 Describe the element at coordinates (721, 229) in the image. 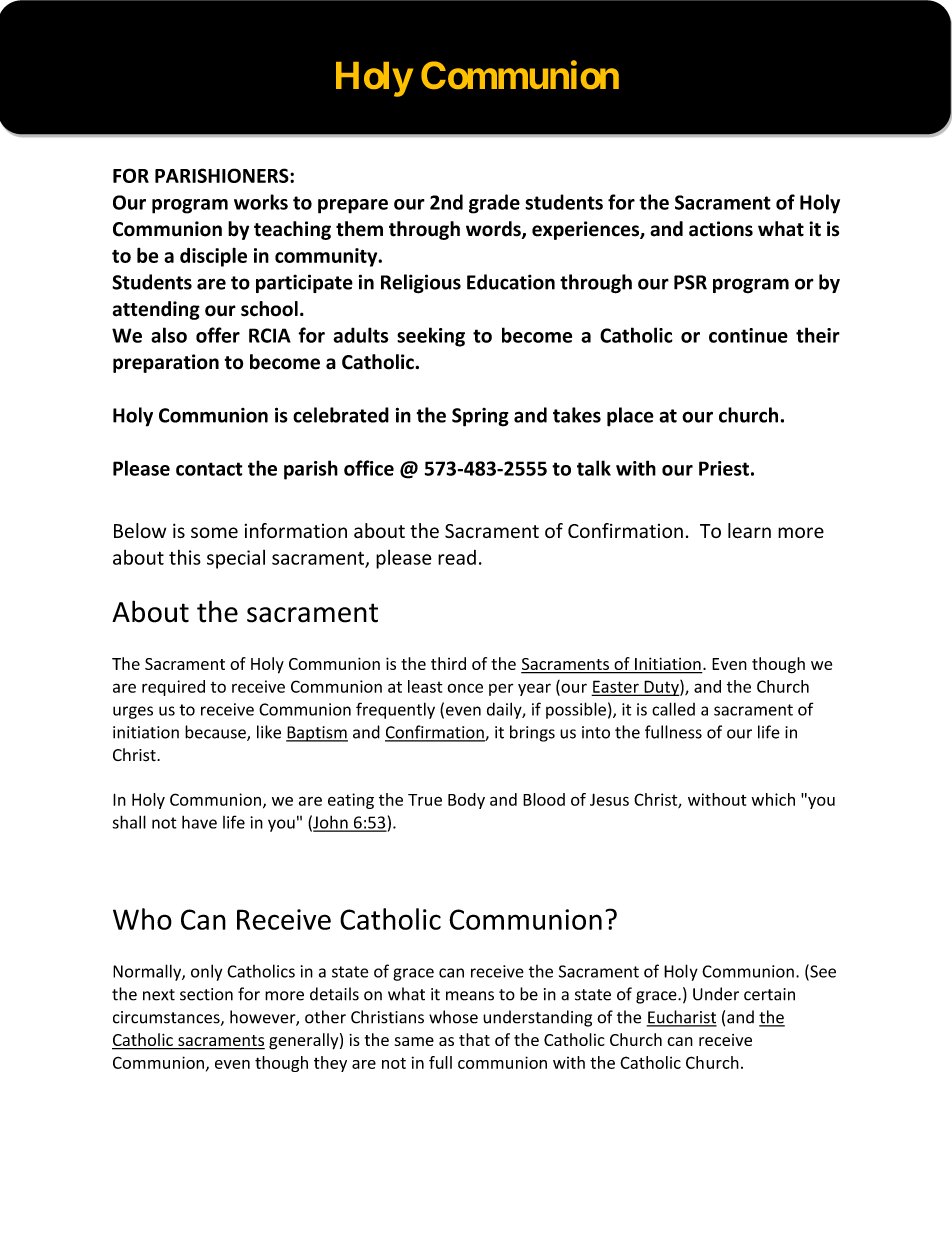

I see `actions` at that location.
